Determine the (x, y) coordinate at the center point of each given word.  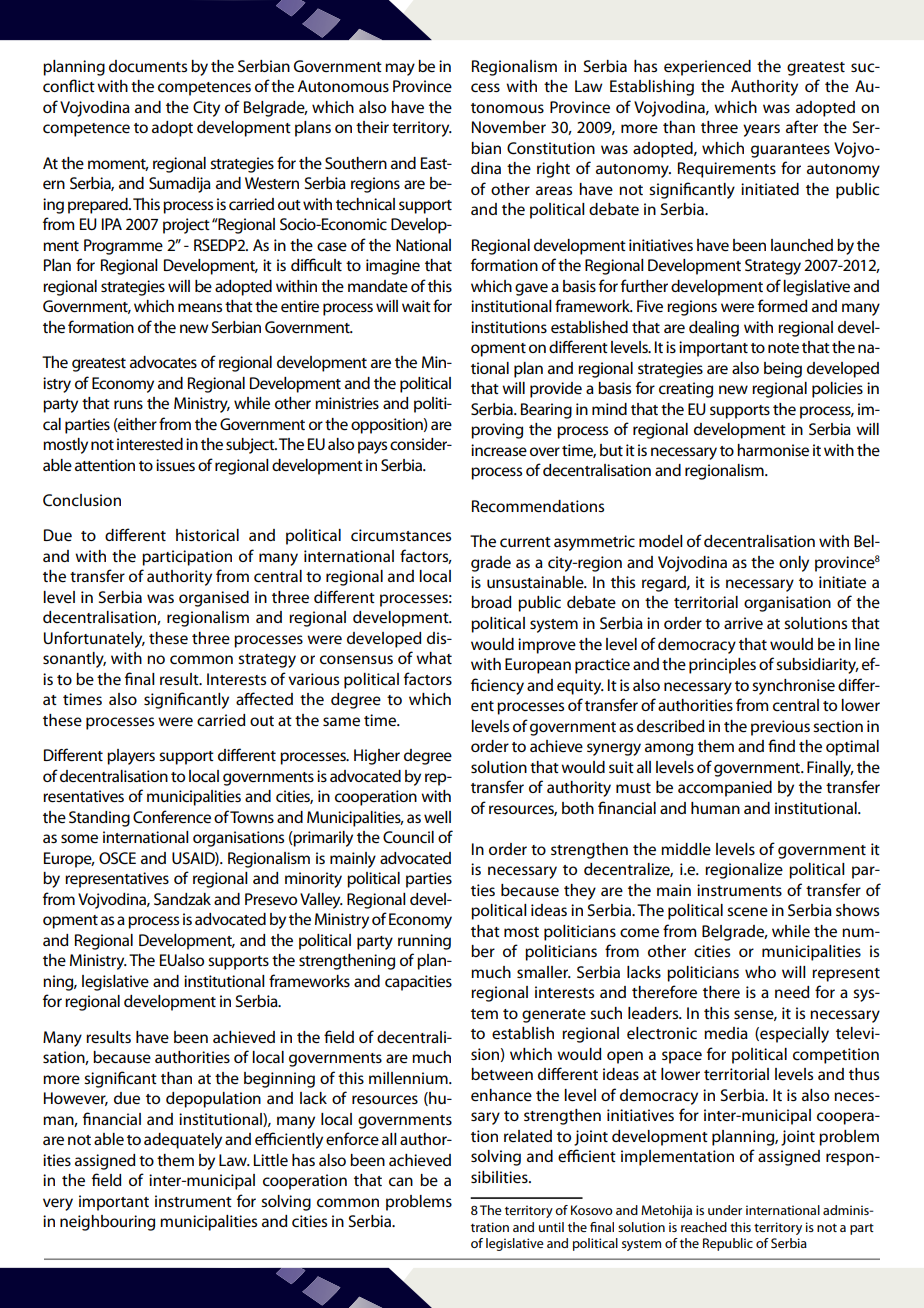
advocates (163, 362)
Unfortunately (94, 639)
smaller (544, 972)
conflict (69, 85)
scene (747, 911)
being (783, 370)
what (434, 658)
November (509, 127)
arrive (743, 623)
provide (556, 390)
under (725, 1210)
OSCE (117, 858)
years (761, 130)
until (551, 1227)
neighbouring (107, 1223)
